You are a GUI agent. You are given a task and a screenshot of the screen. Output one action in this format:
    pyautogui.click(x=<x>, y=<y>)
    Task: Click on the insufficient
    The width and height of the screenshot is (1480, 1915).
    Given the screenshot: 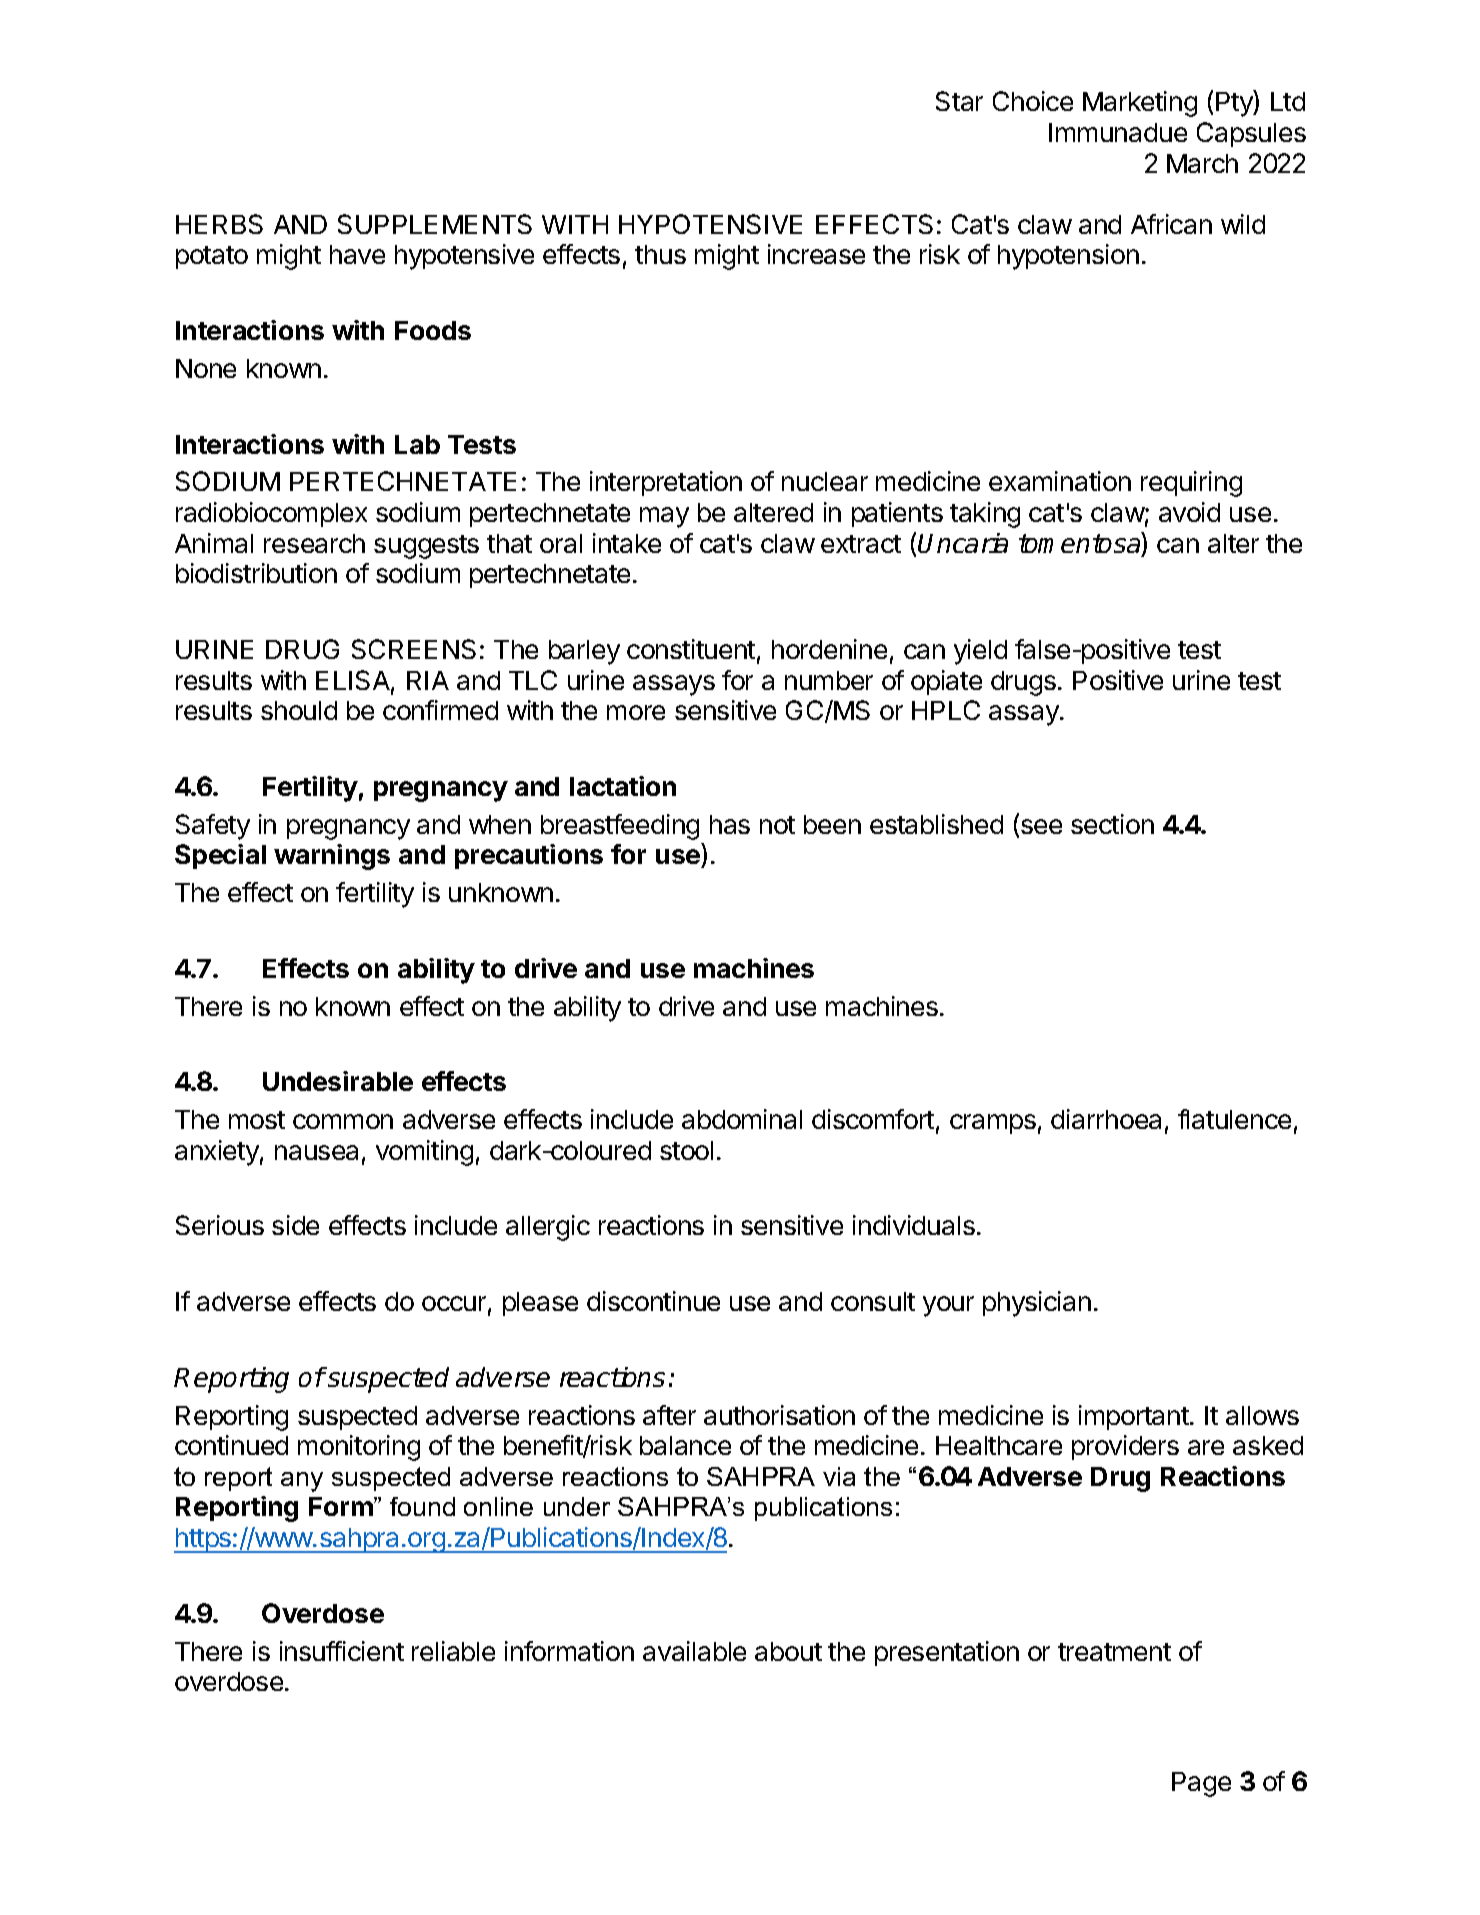 What is the action you would take?
    pyautogui.click(x=342, y=1651)
